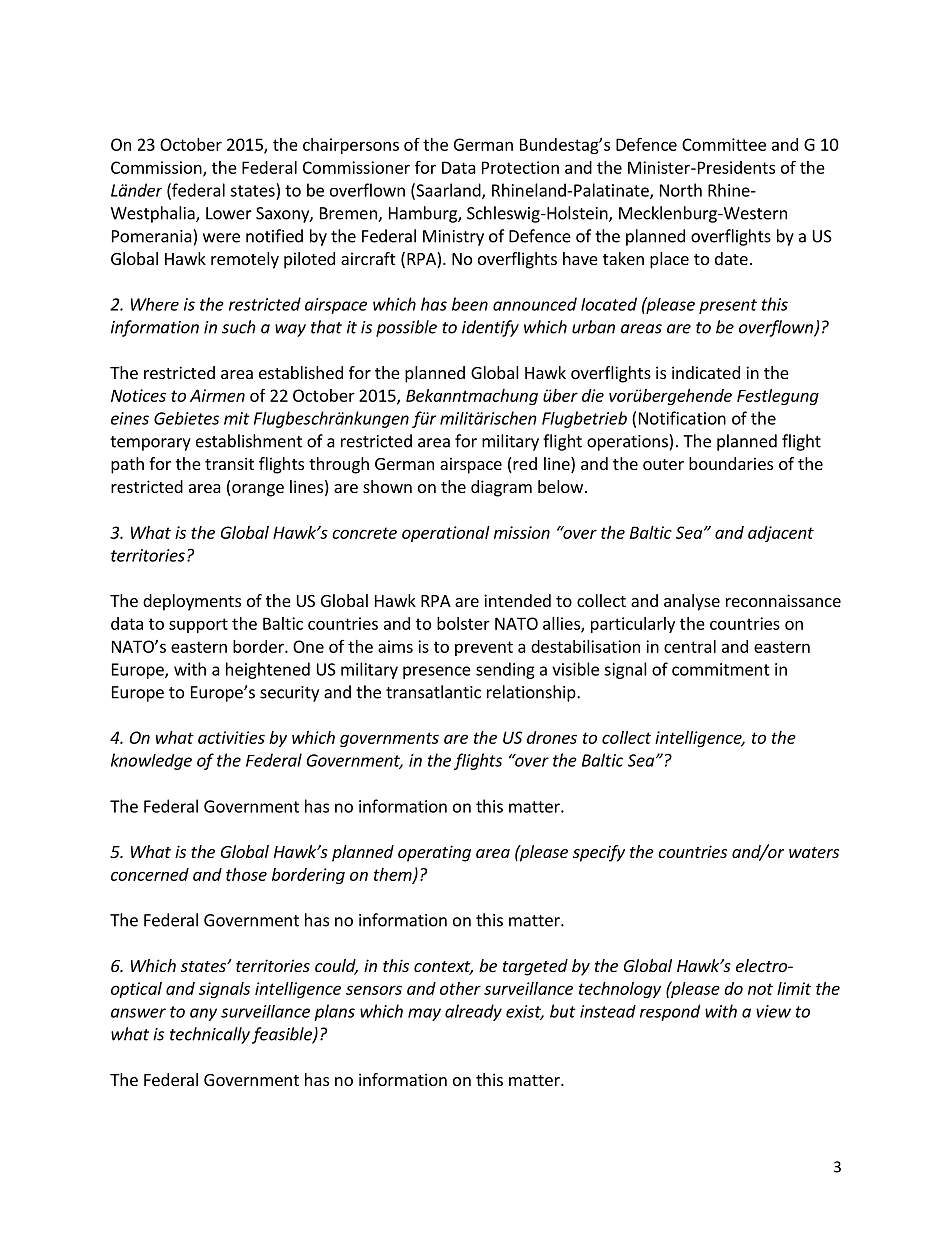  What do you see at coordinates (501, 488) in the screenshot?
I see `diagram` at bounding box center [501, 488].
